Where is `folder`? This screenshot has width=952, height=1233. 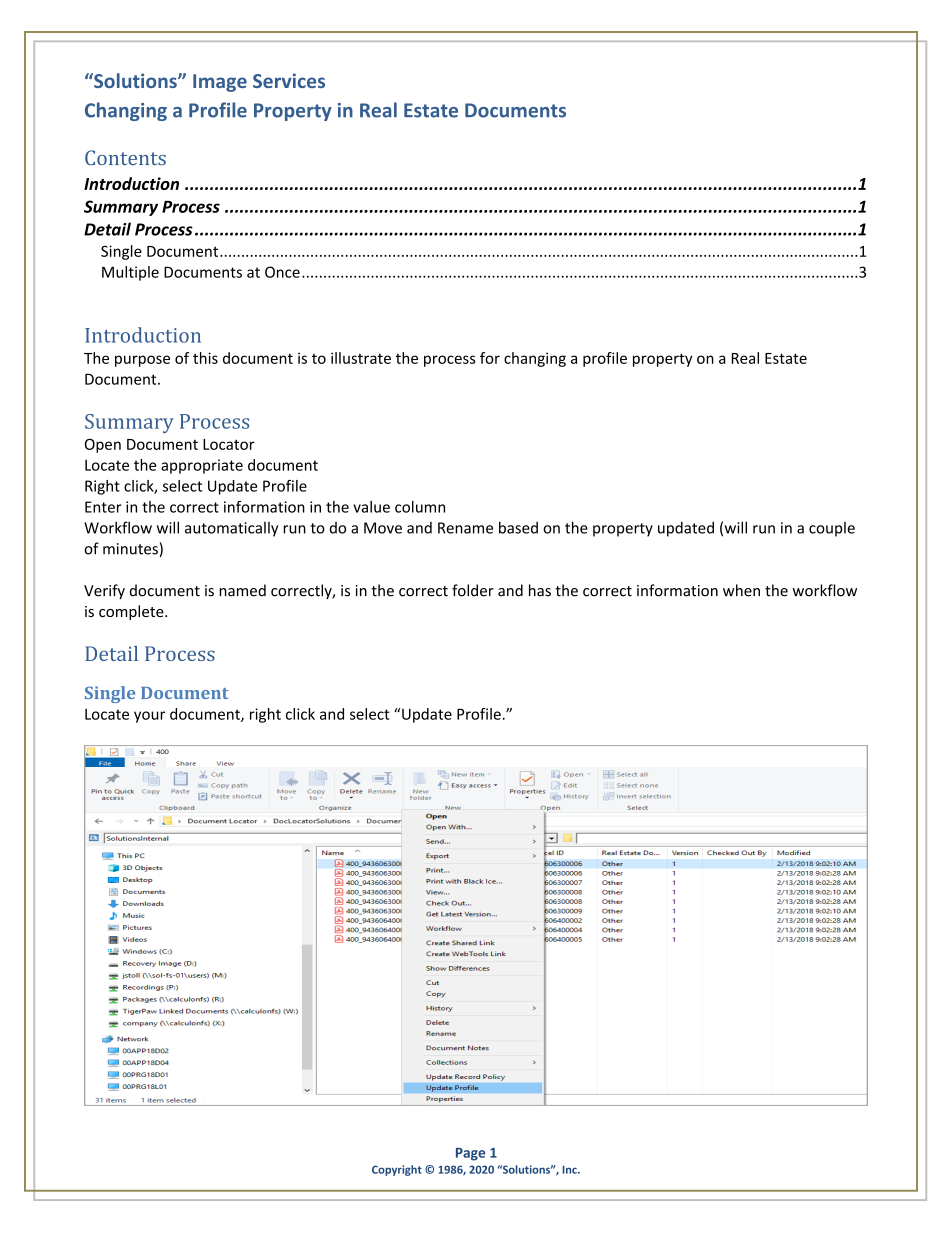 folder is located at coordinates (473, 590).
